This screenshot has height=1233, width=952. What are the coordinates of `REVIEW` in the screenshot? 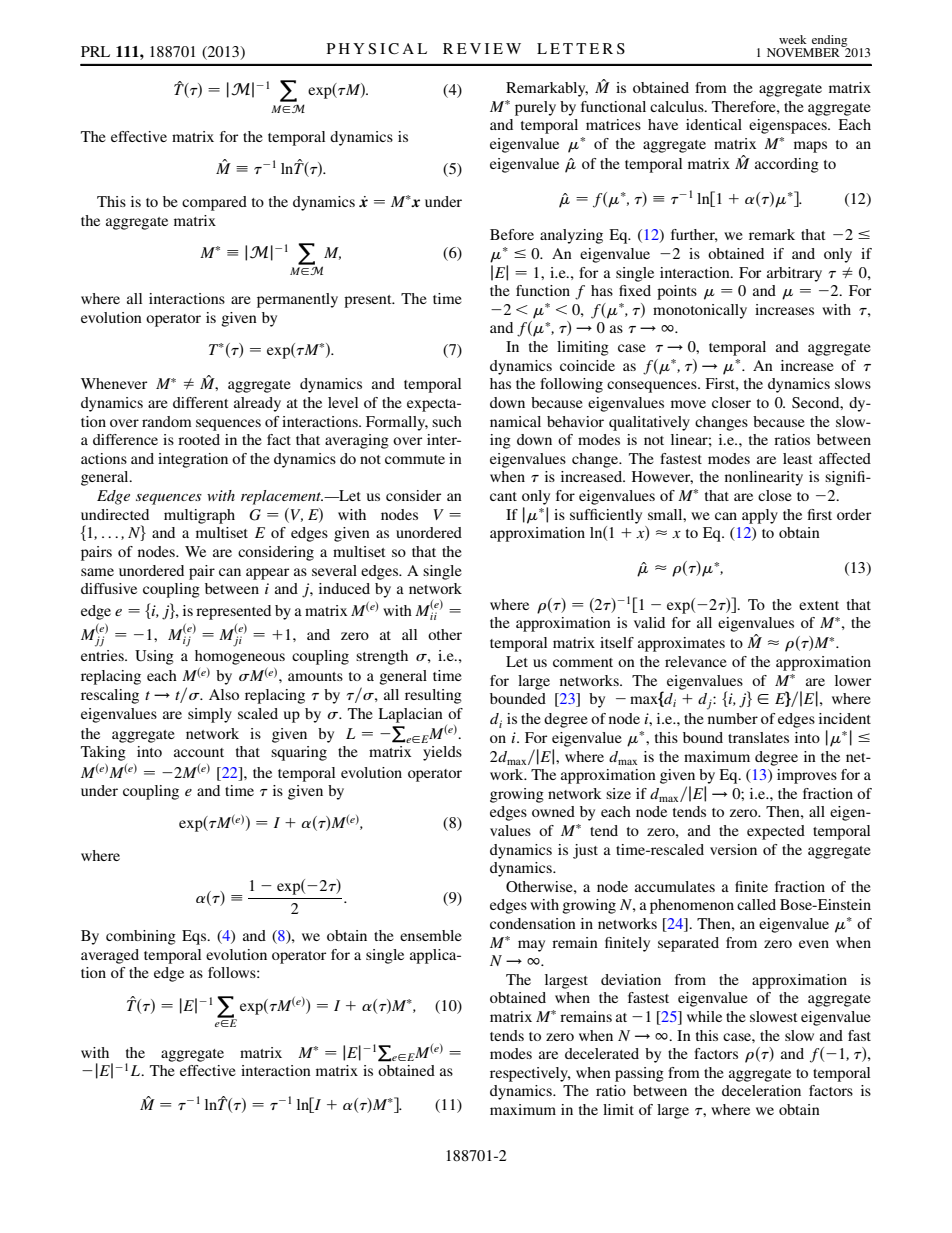 It's located at (482, 48).
